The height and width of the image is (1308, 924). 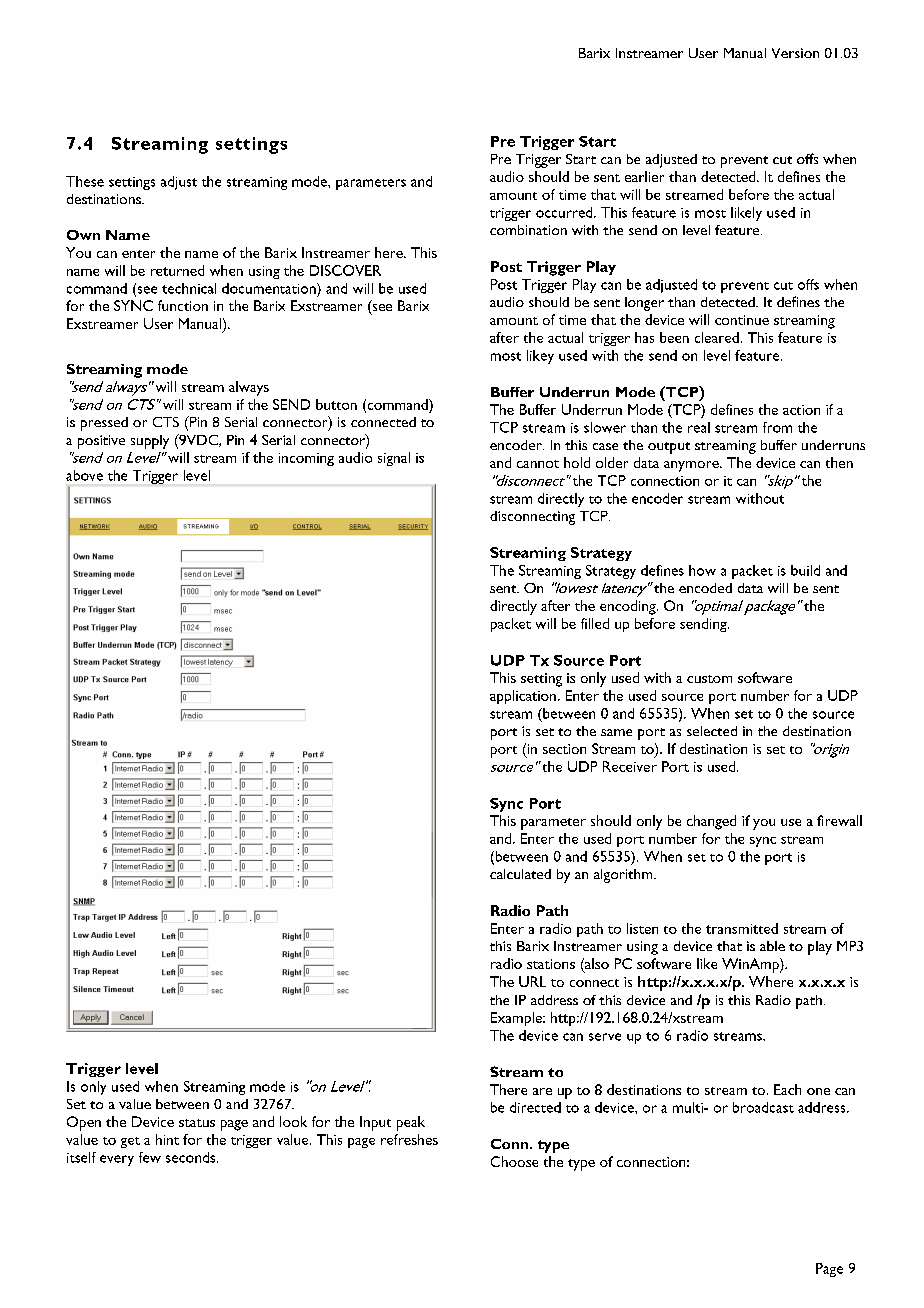 What do you see at coordinates (85, 181) in the image?
I see `These` at bounding box center [85, 181].
